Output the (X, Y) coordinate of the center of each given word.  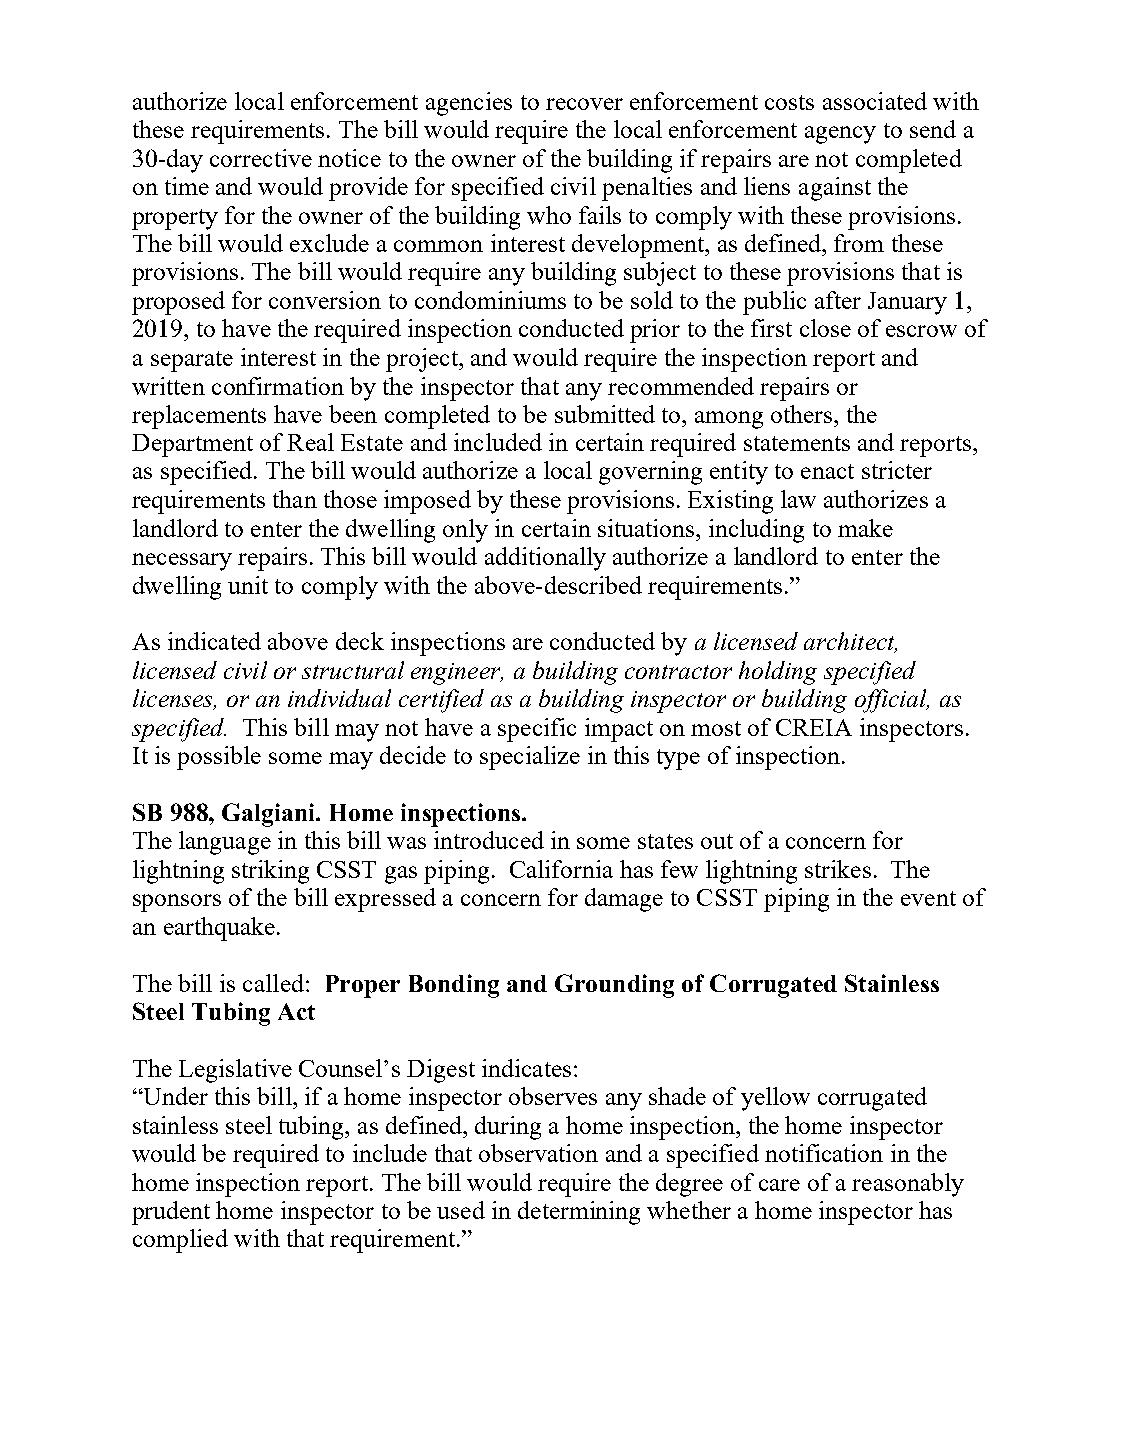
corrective (261, 158)
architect (850, 642)
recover (584, 104)
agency (840, 135)
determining (579, 1213)
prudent (171, 1213)
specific (537, 730)
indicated (214, 641)
